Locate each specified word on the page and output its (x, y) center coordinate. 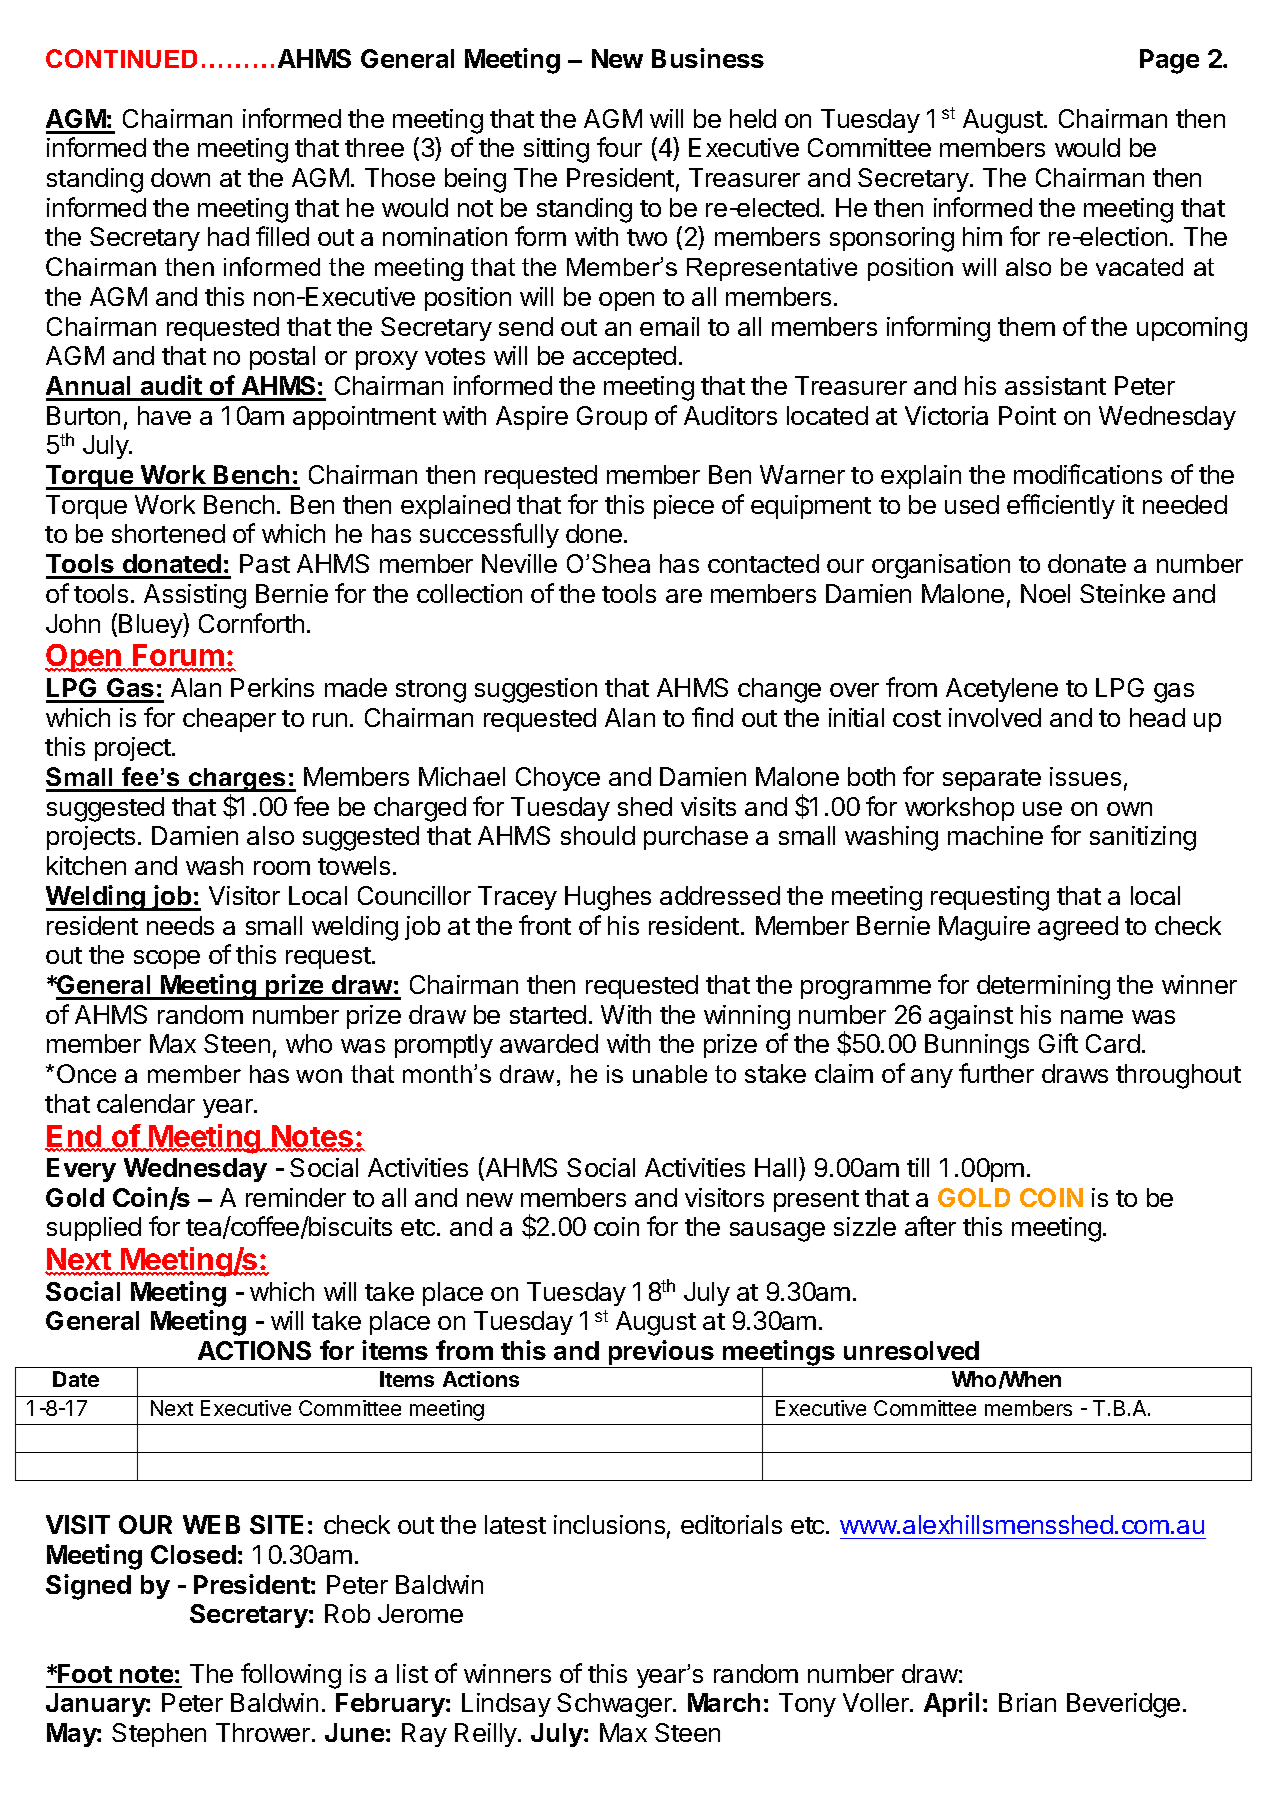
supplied (94, 1229)
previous (661, 1354)
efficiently (1061, 506)
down (180, 177)
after (930, 1226)
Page (1169, 61)
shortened (168, 533)
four (619, 147)
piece (684, 507)
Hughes (608, 898)
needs (180, 925)
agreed (1078, 928)
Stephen (159, 1735)
